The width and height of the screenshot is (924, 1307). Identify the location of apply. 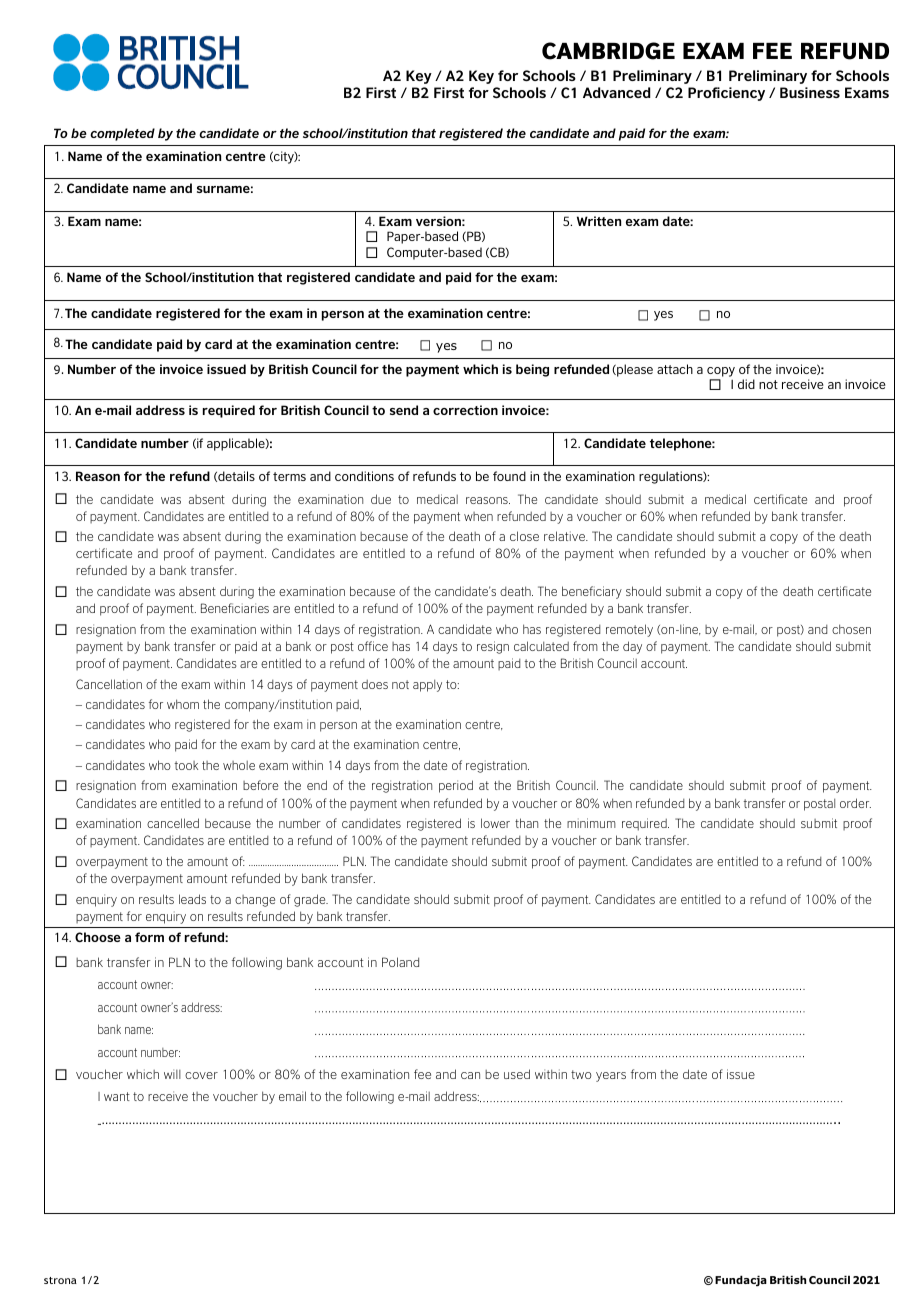
(427, 685).
